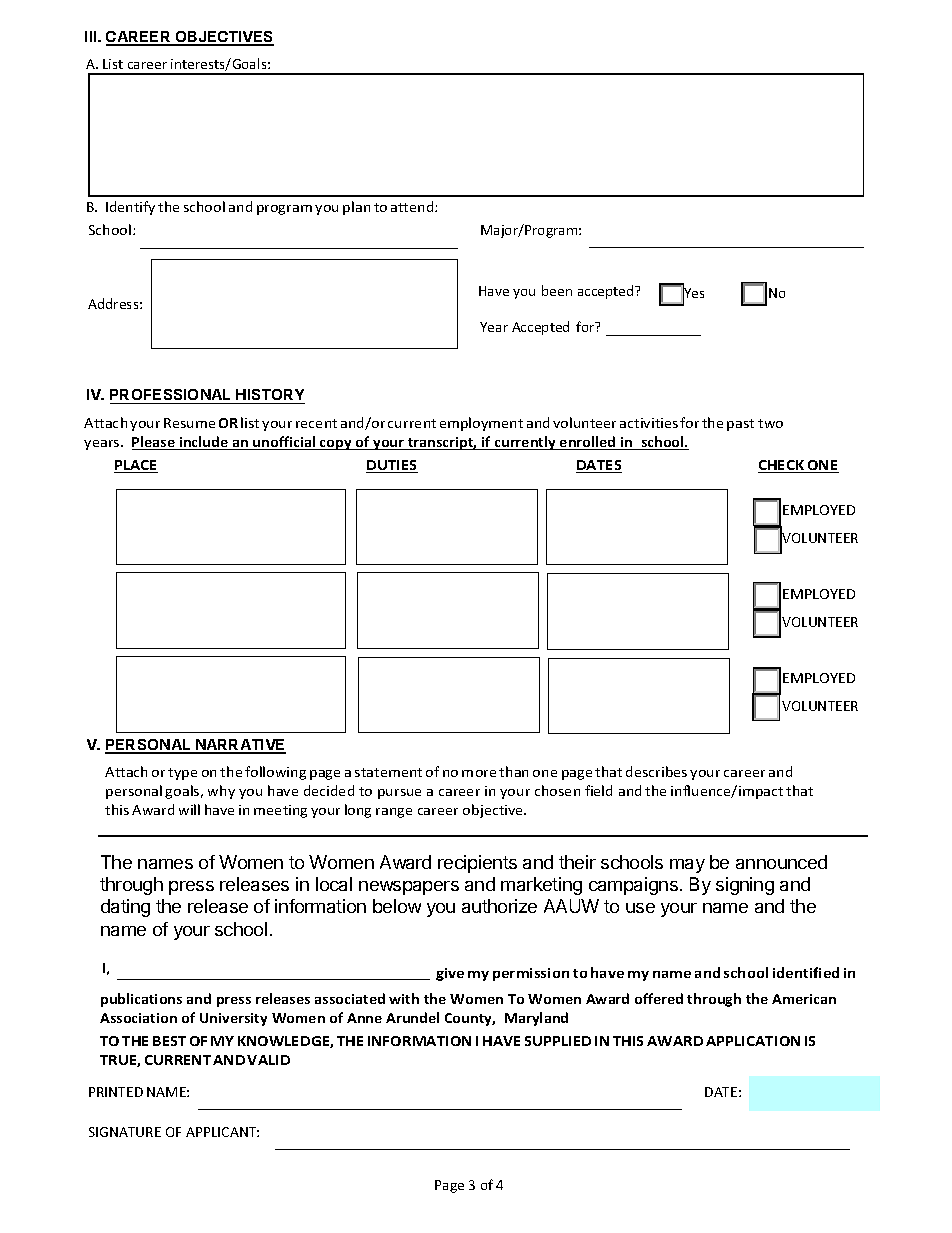 The width and height of the document is (952, 1233). Describe the element at coordinates (116, 1092) in the document. I see `PRINTED` at that location.
